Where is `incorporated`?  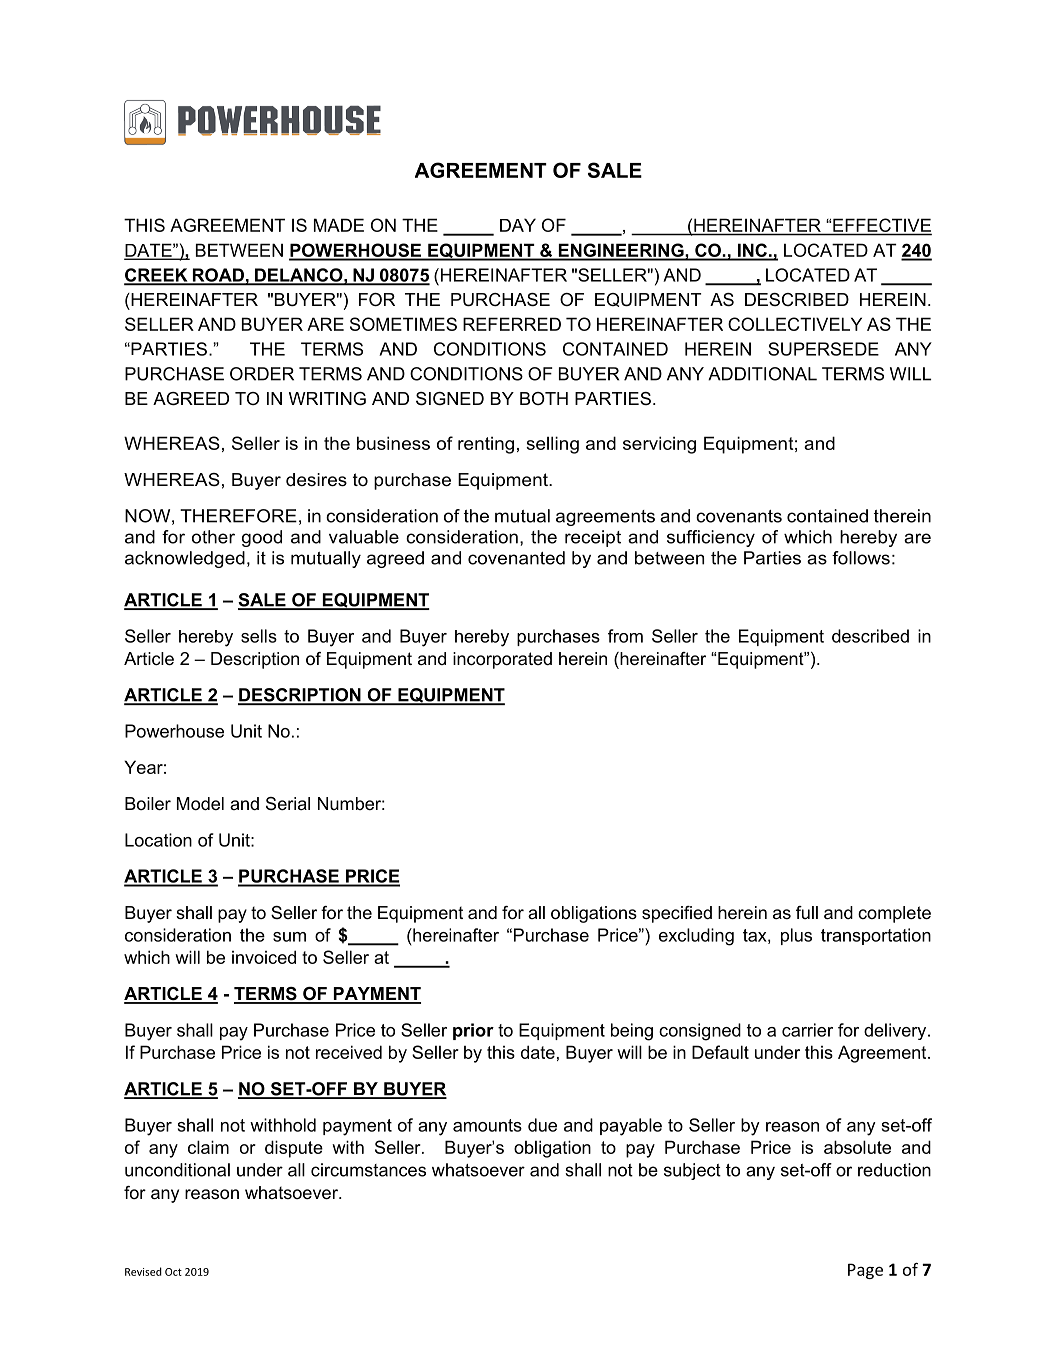 incorporated is located at coordinates (502, 660).
